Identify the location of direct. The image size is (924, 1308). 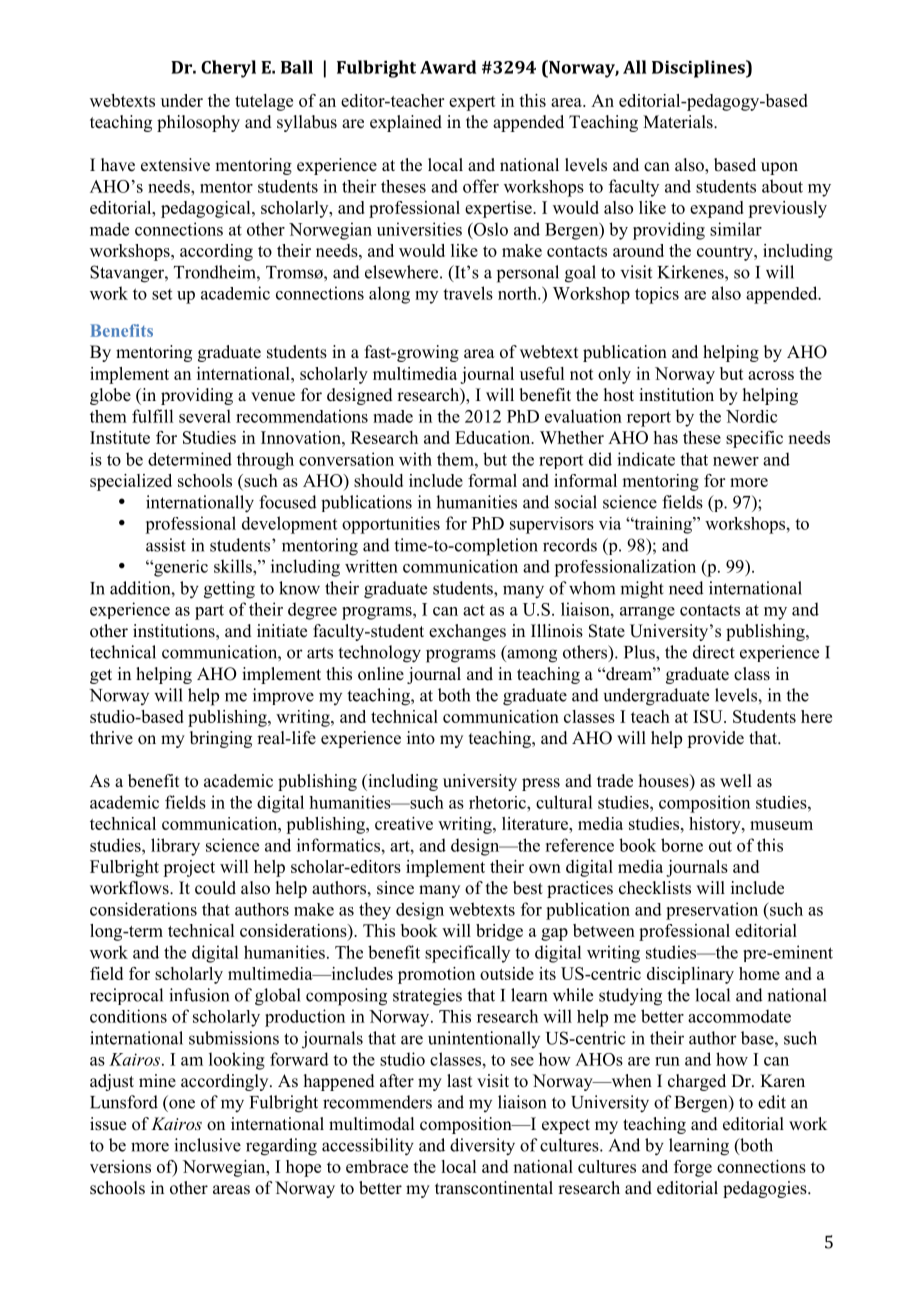
(714, 652).
